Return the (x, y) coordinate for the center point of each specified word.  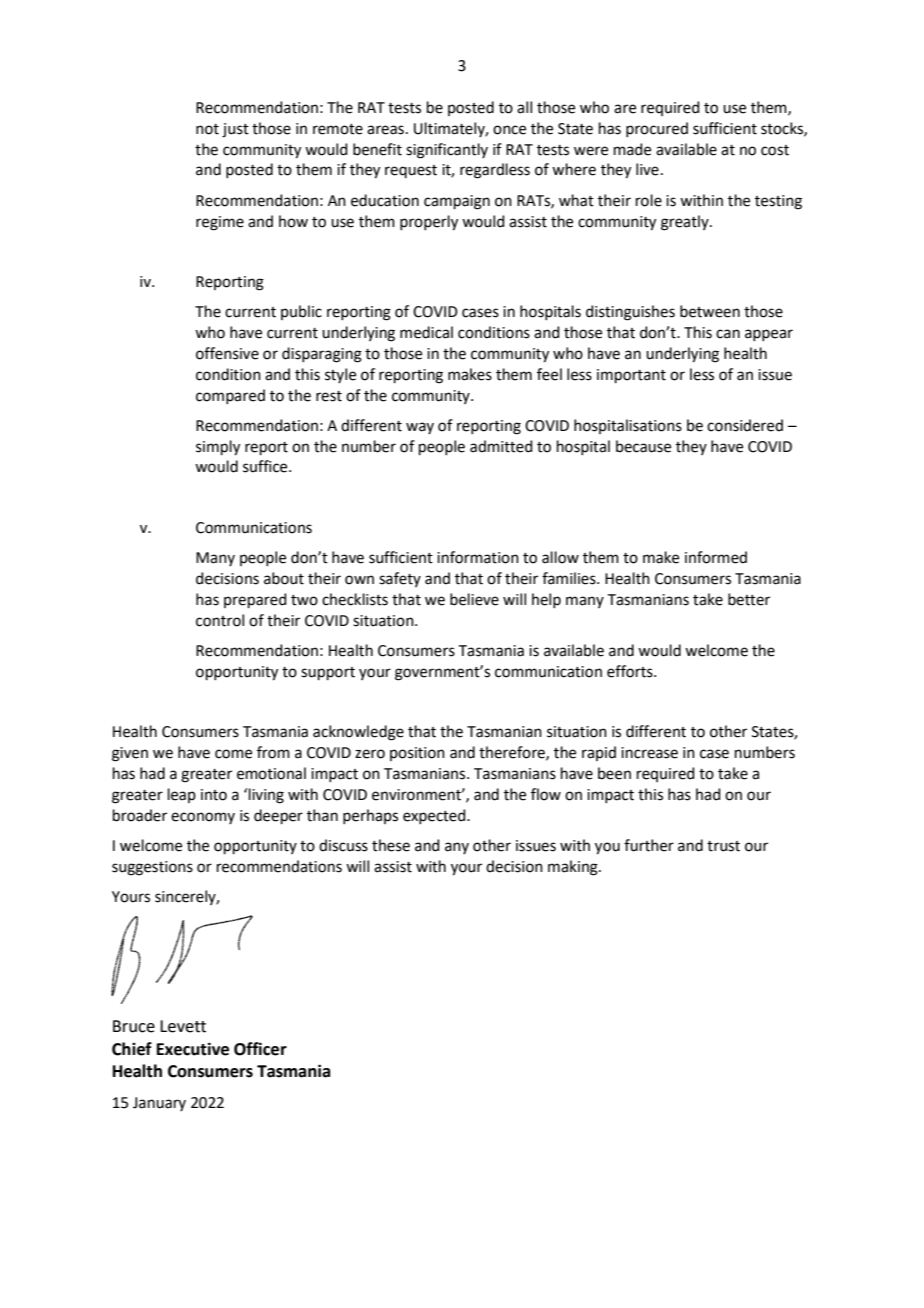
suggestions (152, 868)
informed (716, 557)
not (207, 129)
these (391, 845)
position (417, 754)
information (478, 557)
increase (649, 753)
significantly (447, 151)
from (273, 752)
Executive (193, 1049)
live (647, 169)
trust (723, 846)
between (710, 311)
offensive (227, 353)
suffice (266, 466)
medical (426, 332)
